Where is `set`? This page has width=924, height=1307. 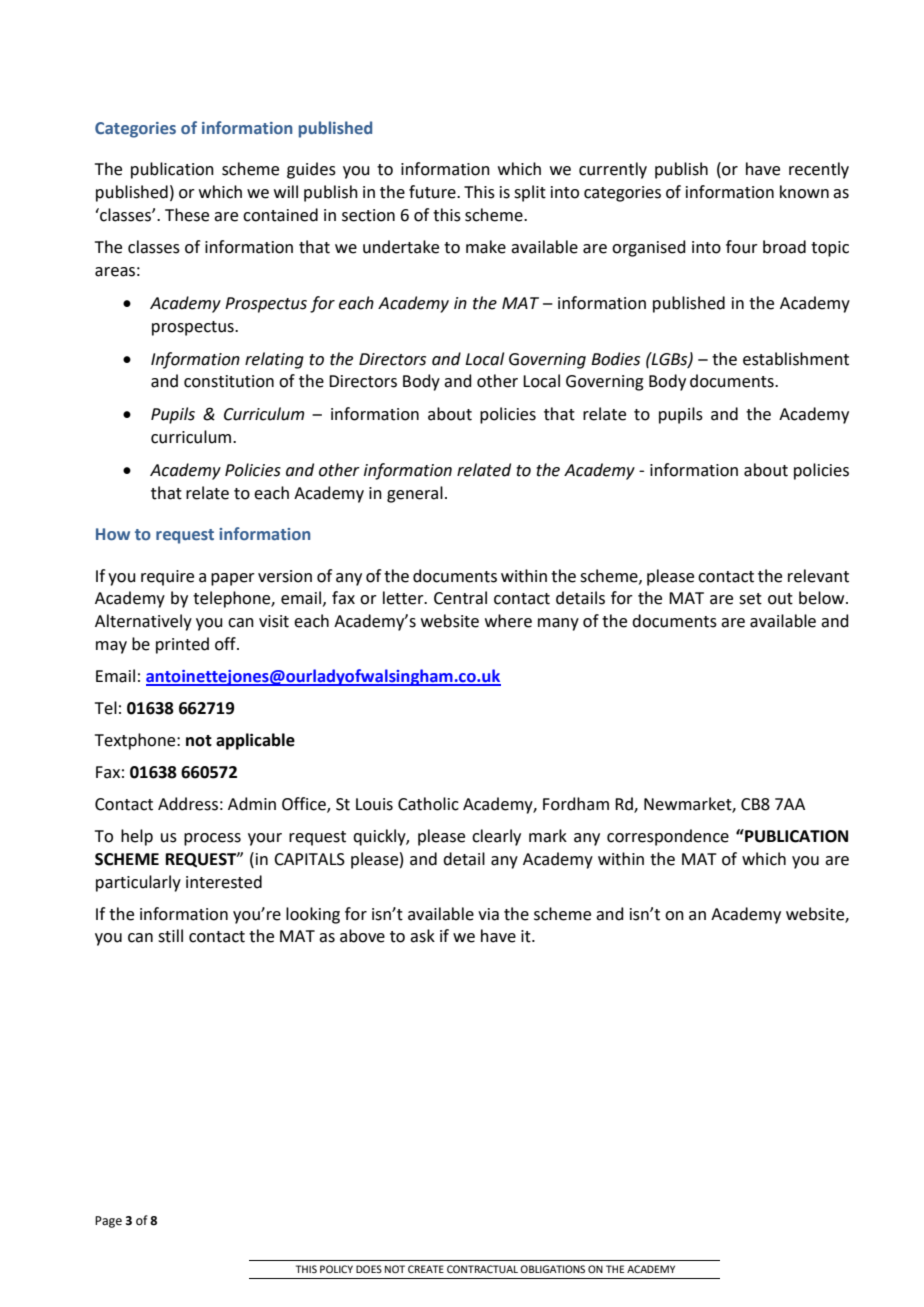
set is located at coordinates (750, 599).
